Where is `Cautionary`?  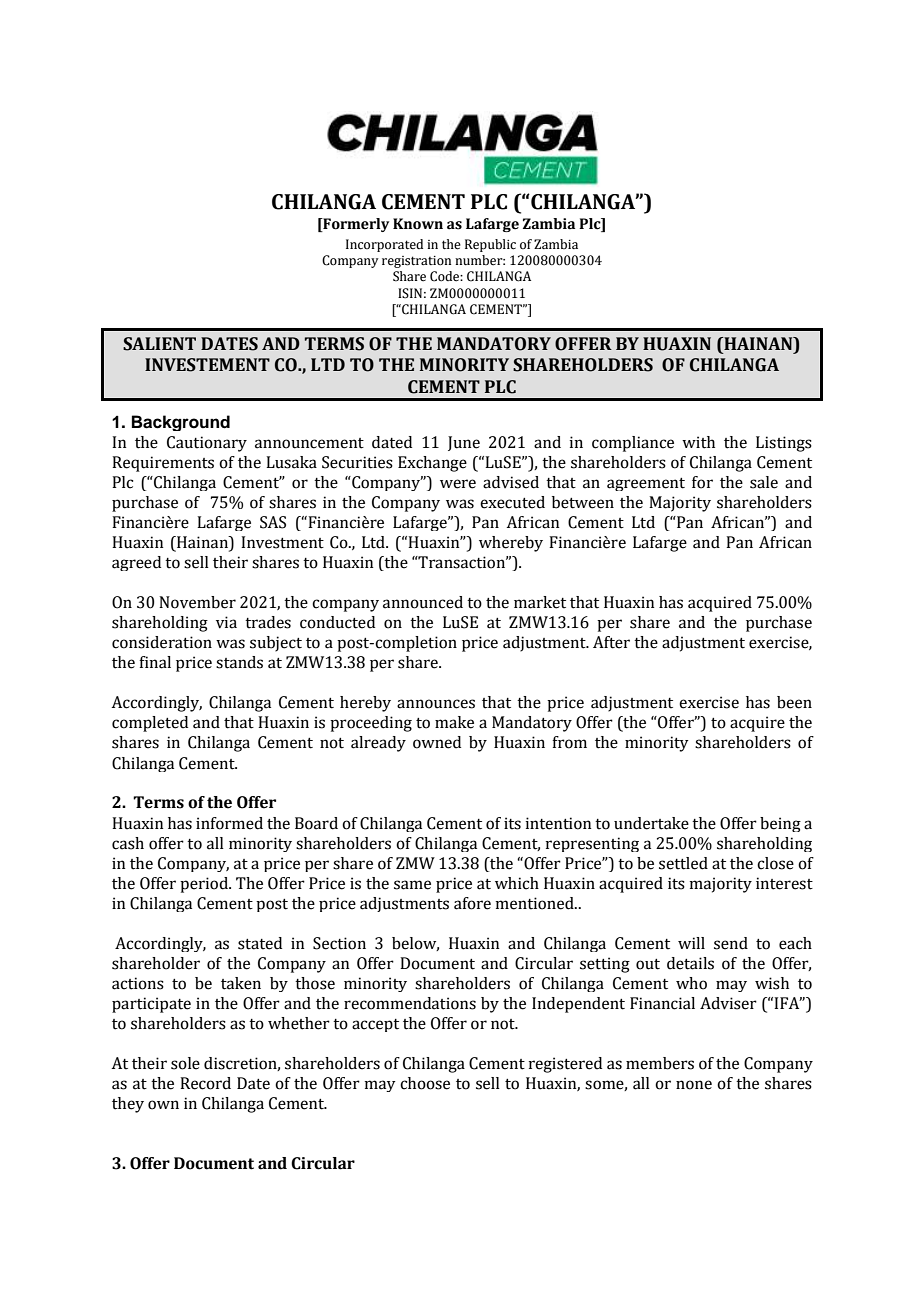
Cautionary is located at coordinates (207, 444).
